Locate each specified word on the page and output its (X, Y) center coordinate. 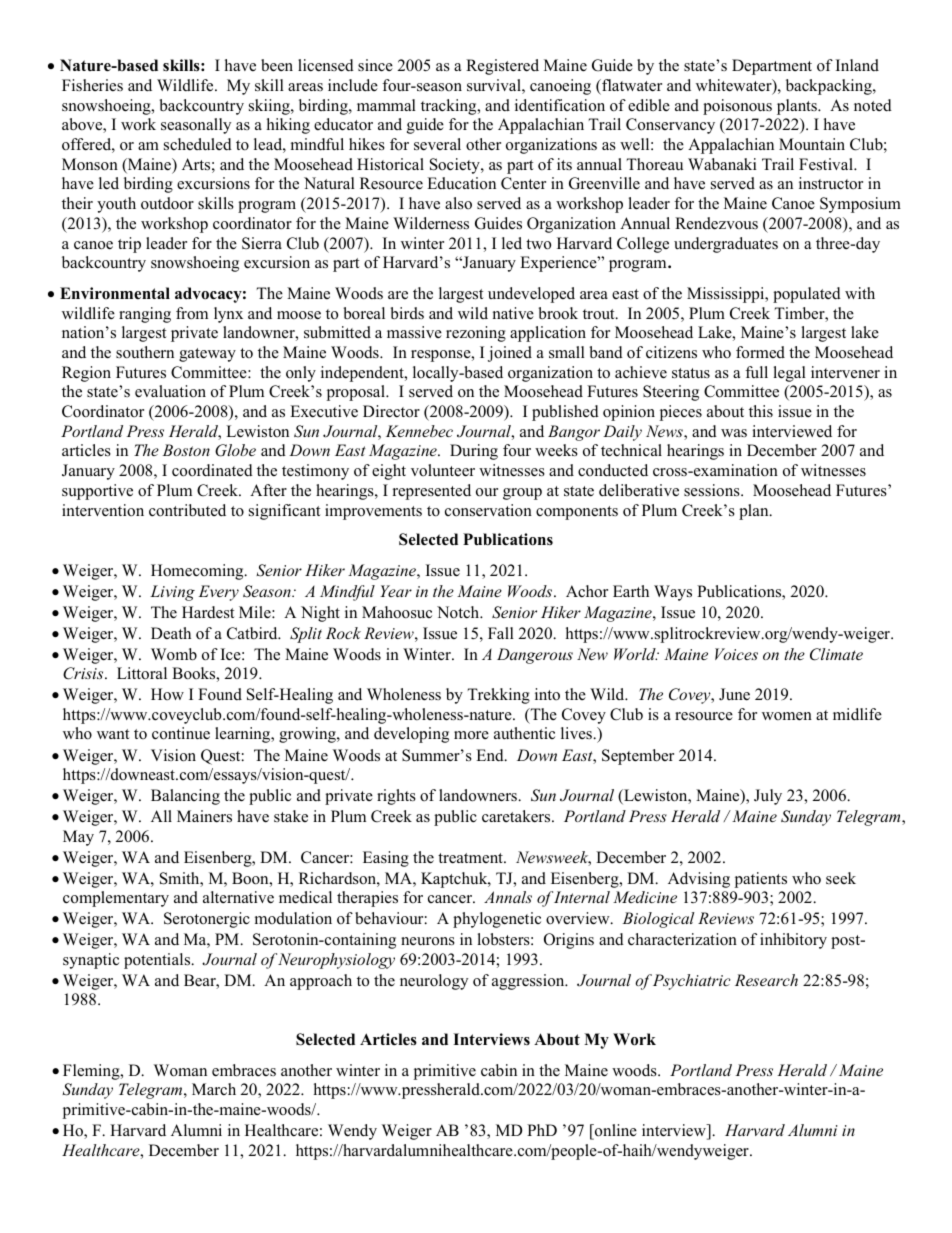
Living (172, 593)
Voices (736, 654)
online (615, 1131)
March (214, 1089)
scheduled (198, 144)
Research (766, 980)
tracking (450, 107)
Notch (459, 612)
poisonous (737, 107)
